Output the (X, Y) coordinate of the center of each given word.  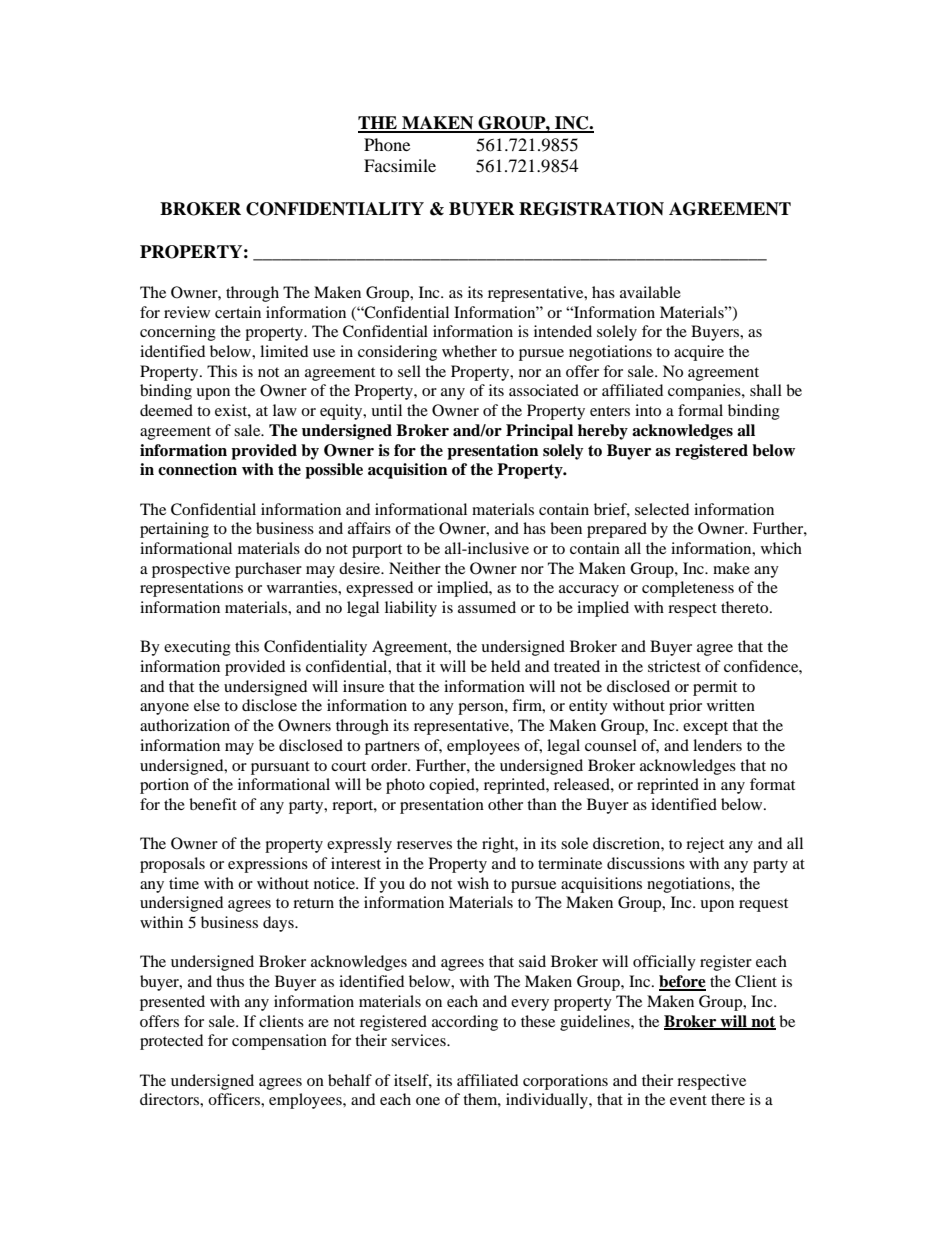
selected (662, 509)
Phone (387, 144)
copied (453, 786)
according (465, 1023)
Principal (539, 432)
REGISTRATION (591, 209)
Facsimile (400, 165)
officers (235, 1099)
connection (197, 469)
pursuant (280, 768)
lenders (717, 745)
